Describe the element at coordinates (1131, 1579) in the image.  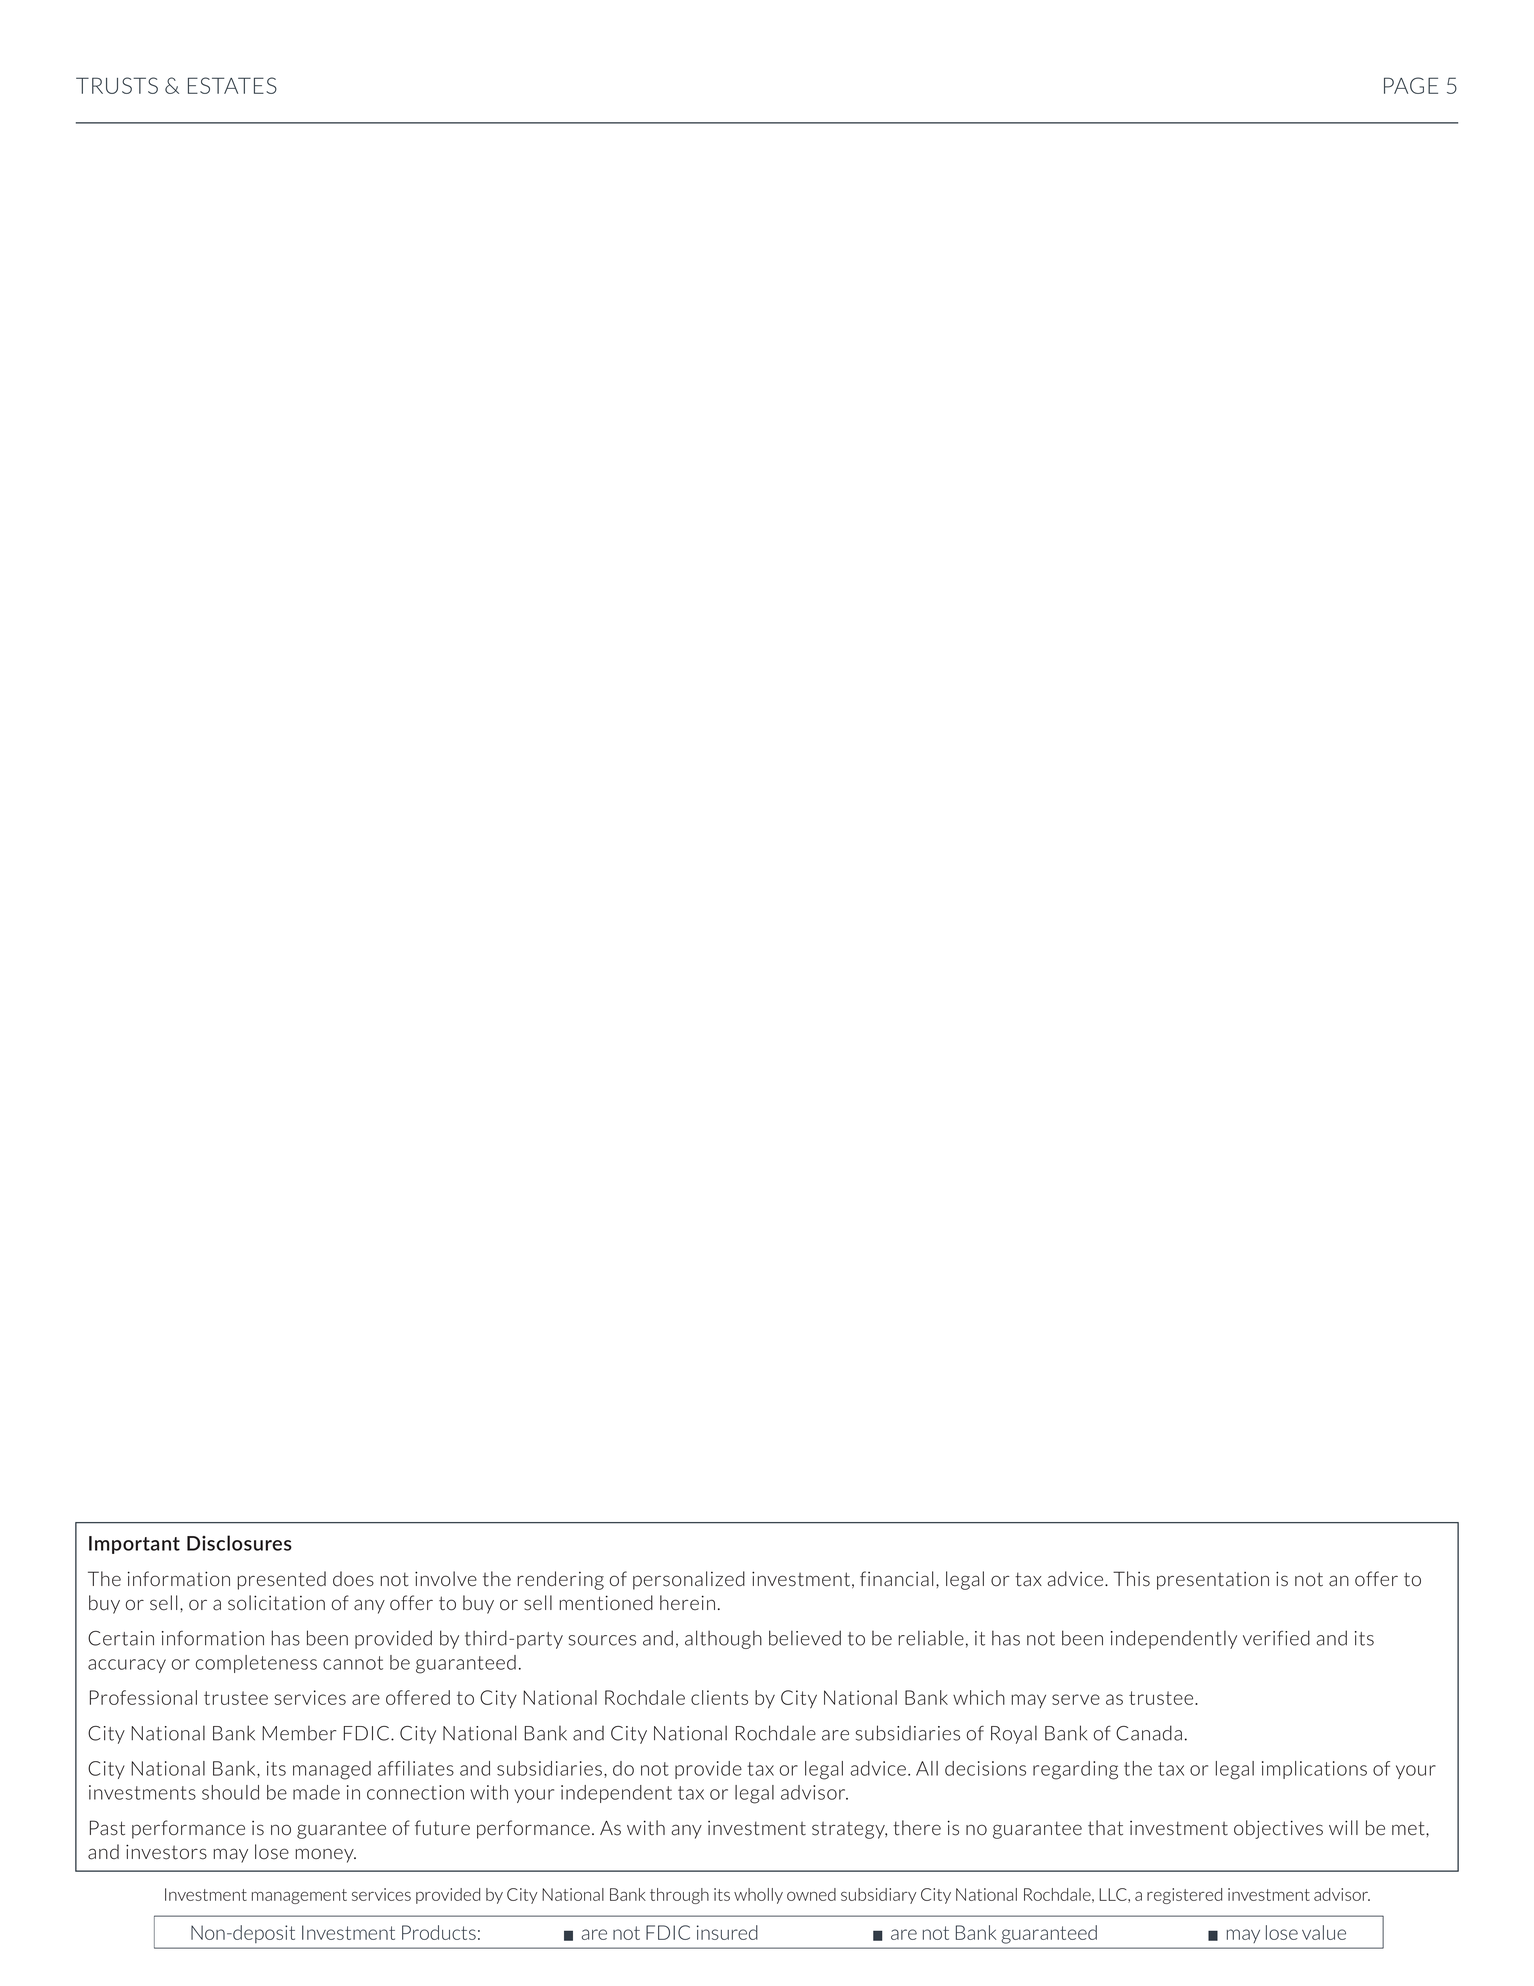
I see `This` at that location.
